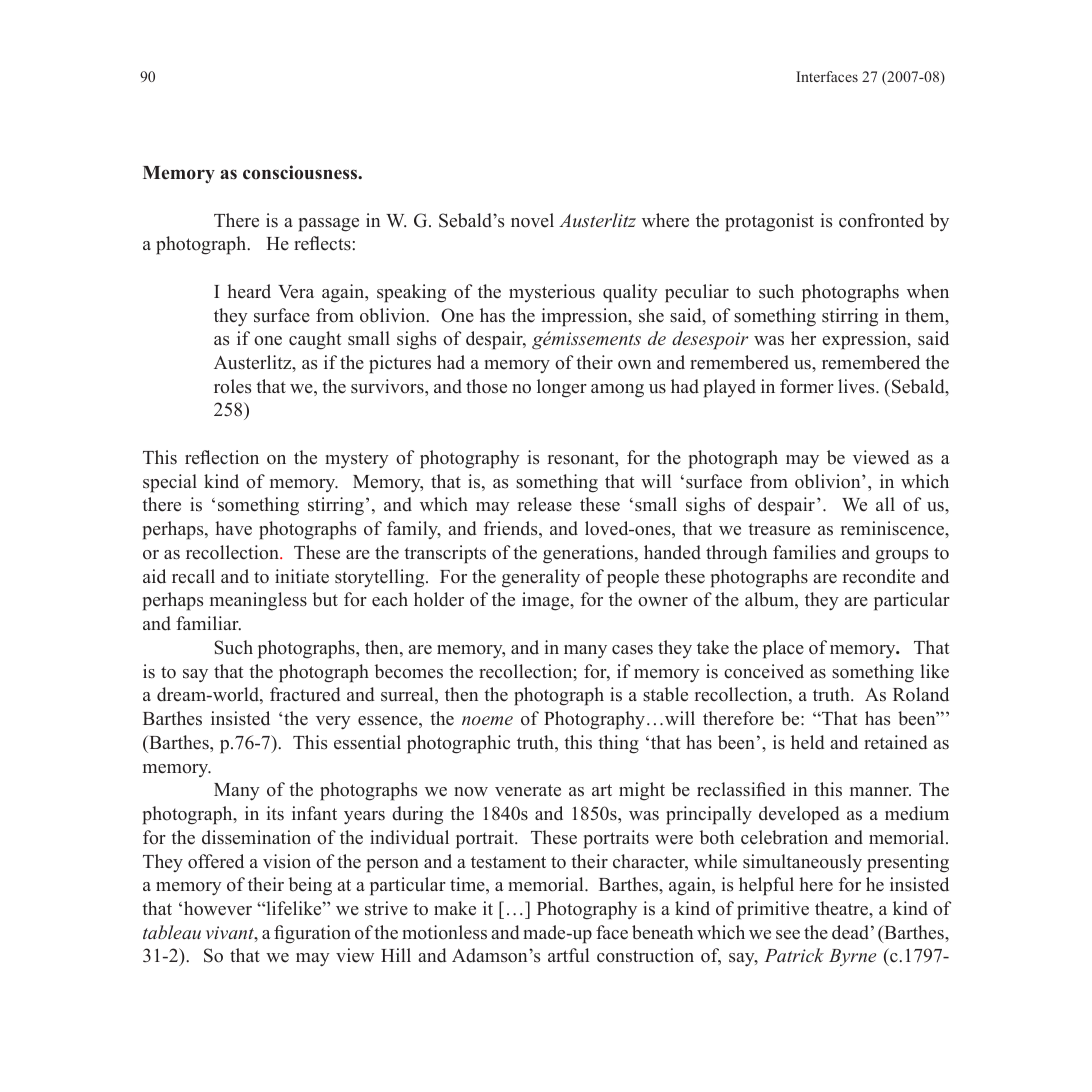  What do you see at coordinates (528, 790) in the image?
I see `venerate` at bounding box center [528, 790].
